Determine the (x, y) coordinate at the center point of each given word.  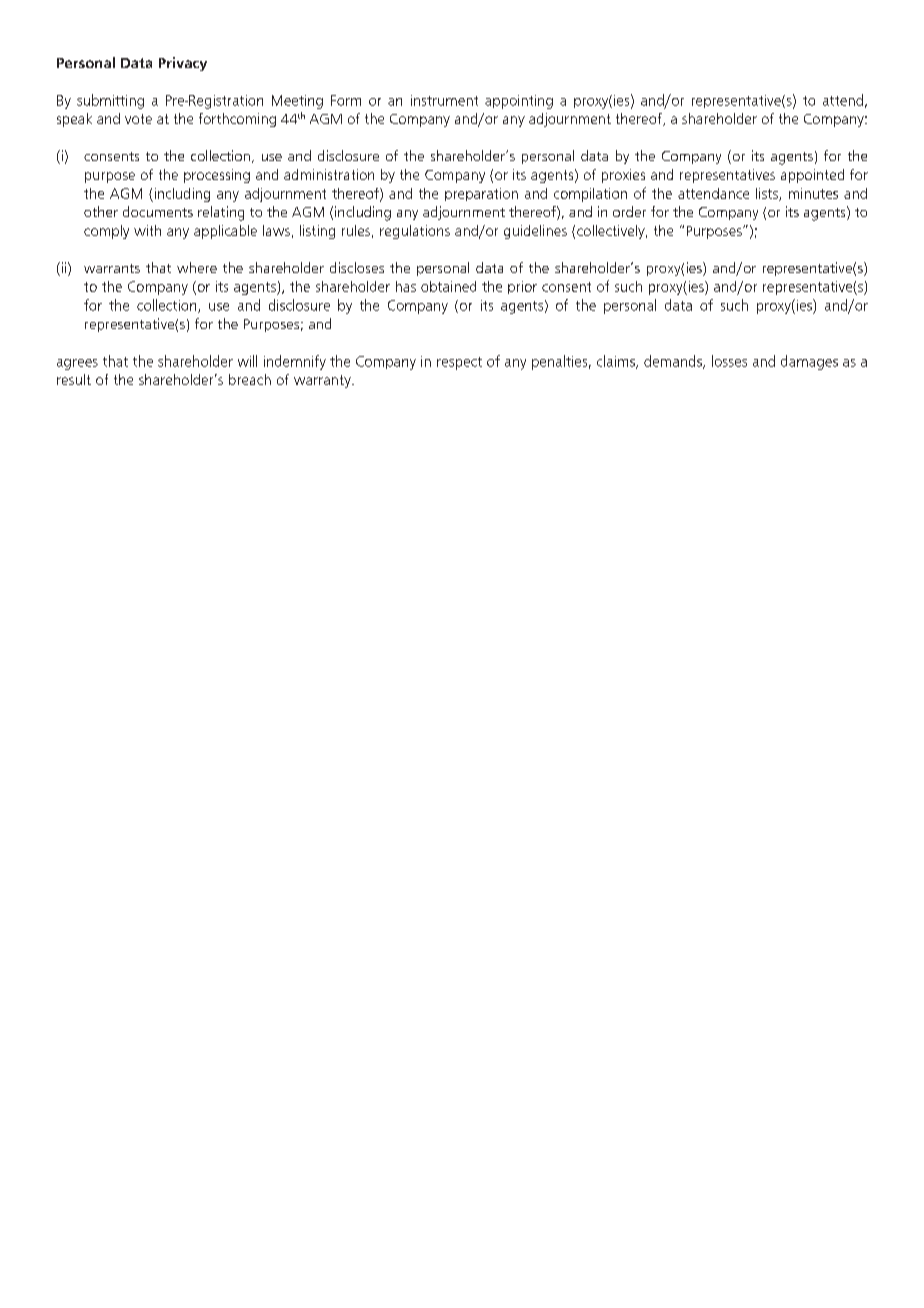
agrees (77, 364)
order (629, 211)
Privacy (183, 64)
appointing (519, 102)
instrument (444, 100)
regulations (415, 232)
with (147, 230)
